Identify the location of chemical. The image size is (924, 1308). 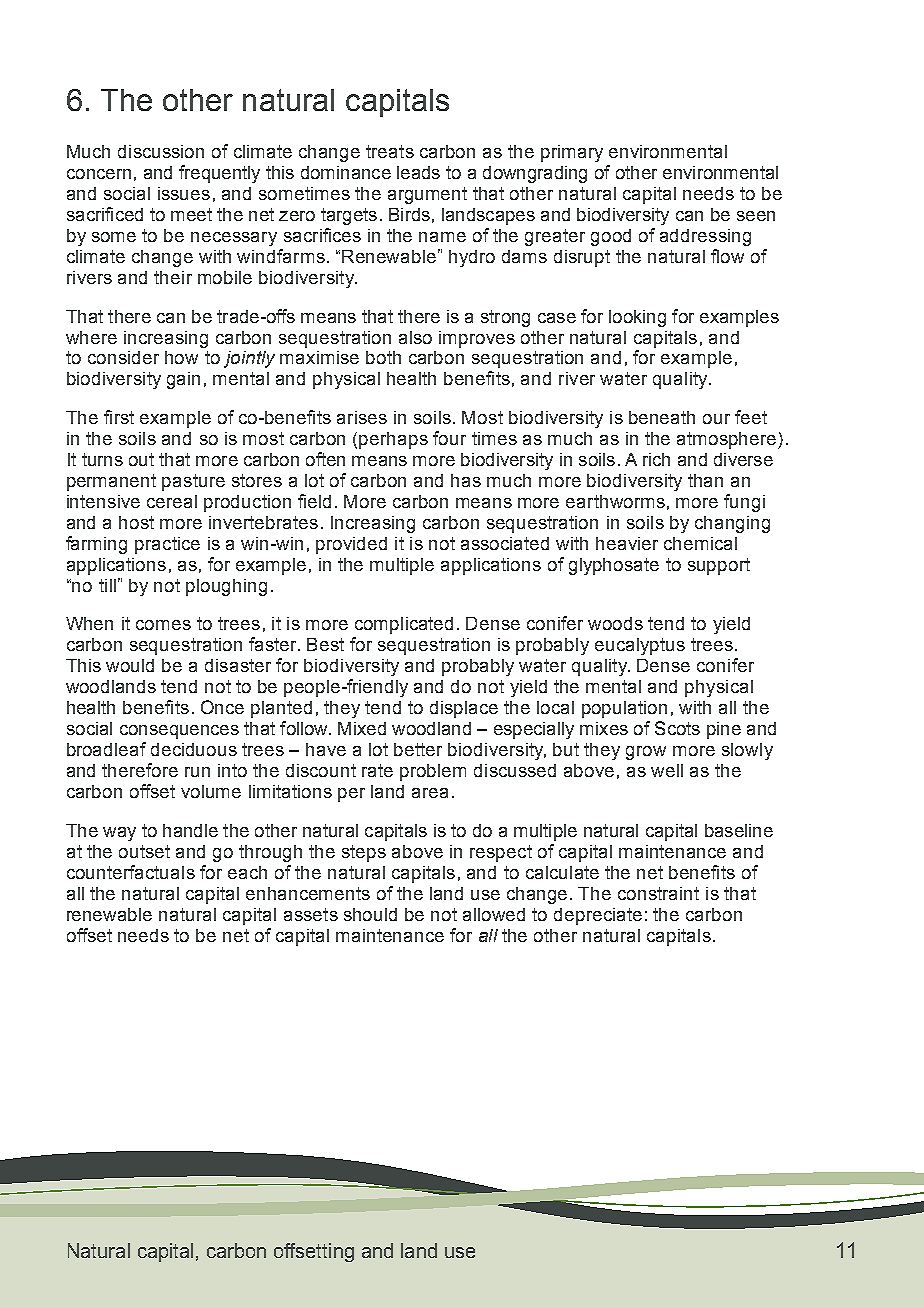
(700, 543).
